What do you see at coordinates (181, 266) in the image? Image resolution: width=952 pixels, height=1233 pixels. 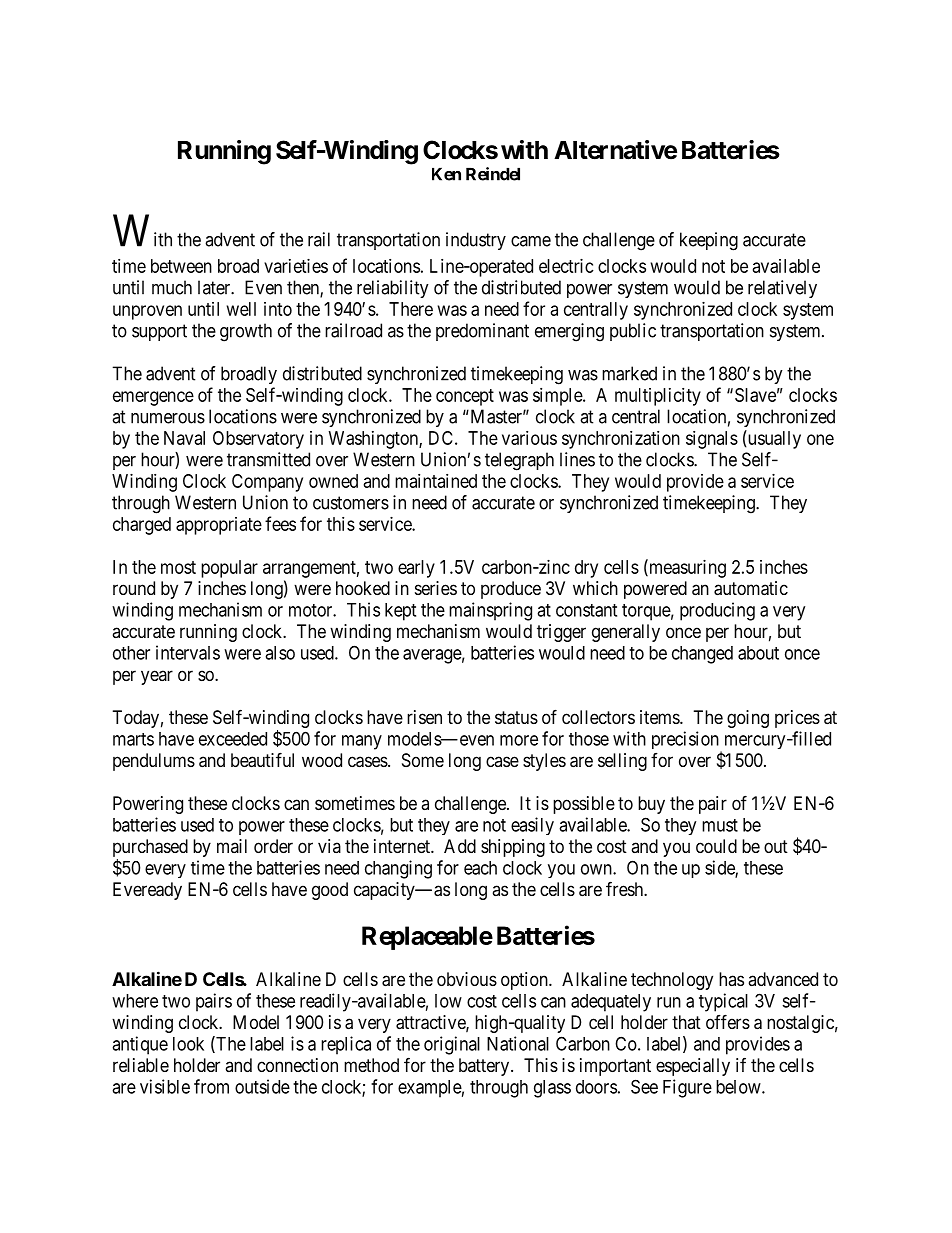 I see `between` at bounding box center [181, 266].
